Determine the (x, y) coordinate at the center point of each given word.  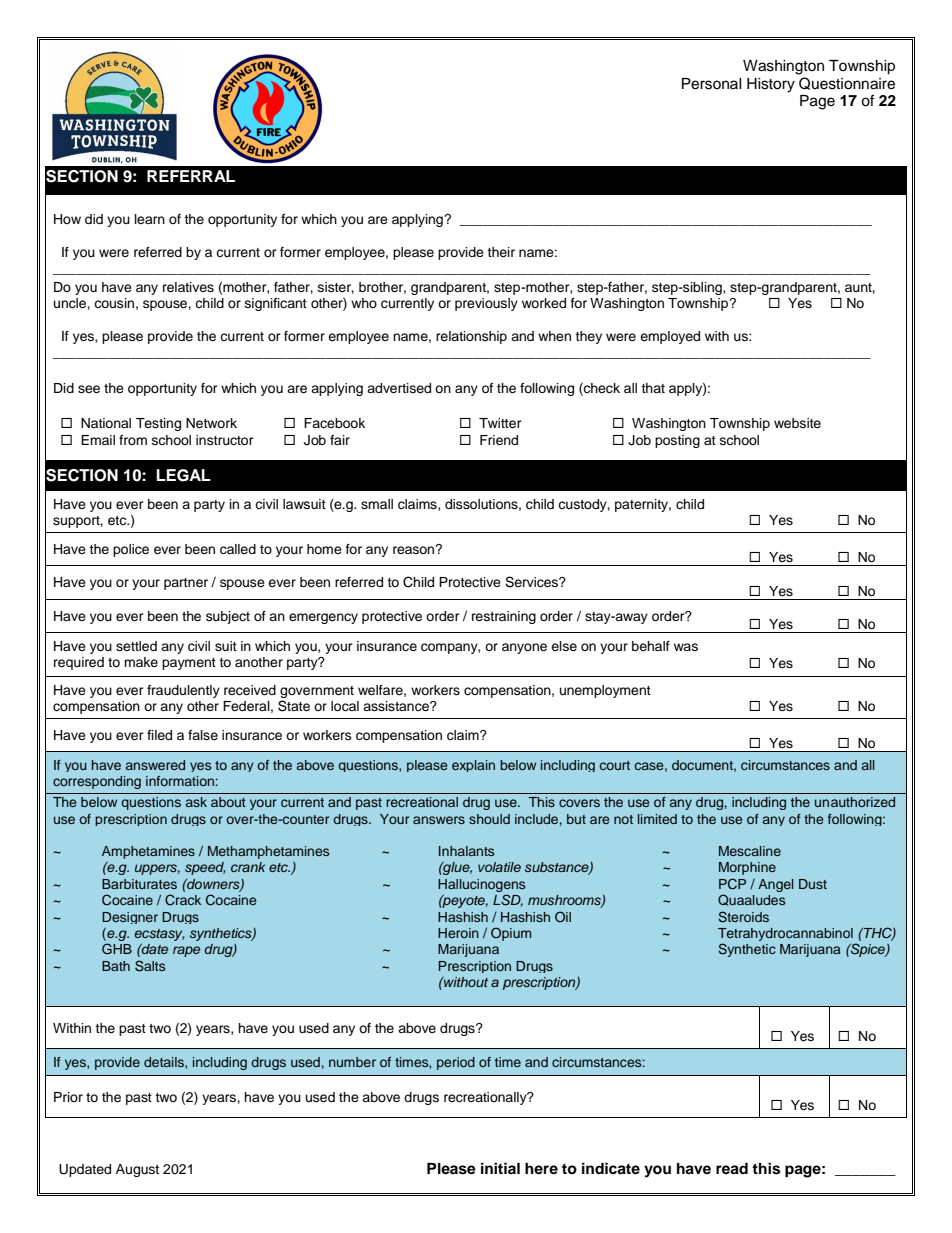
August (137, 1170)
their (501, 252)
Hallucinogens (481, 885)
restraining (504, 617)
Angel (776, 885)
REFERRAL (191, 176)
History (771, 85)
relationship (471, 337)
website (797, 423)
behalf (651, 646)
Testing (158, 424)
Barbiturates (139, 884)
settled (136, 646)
